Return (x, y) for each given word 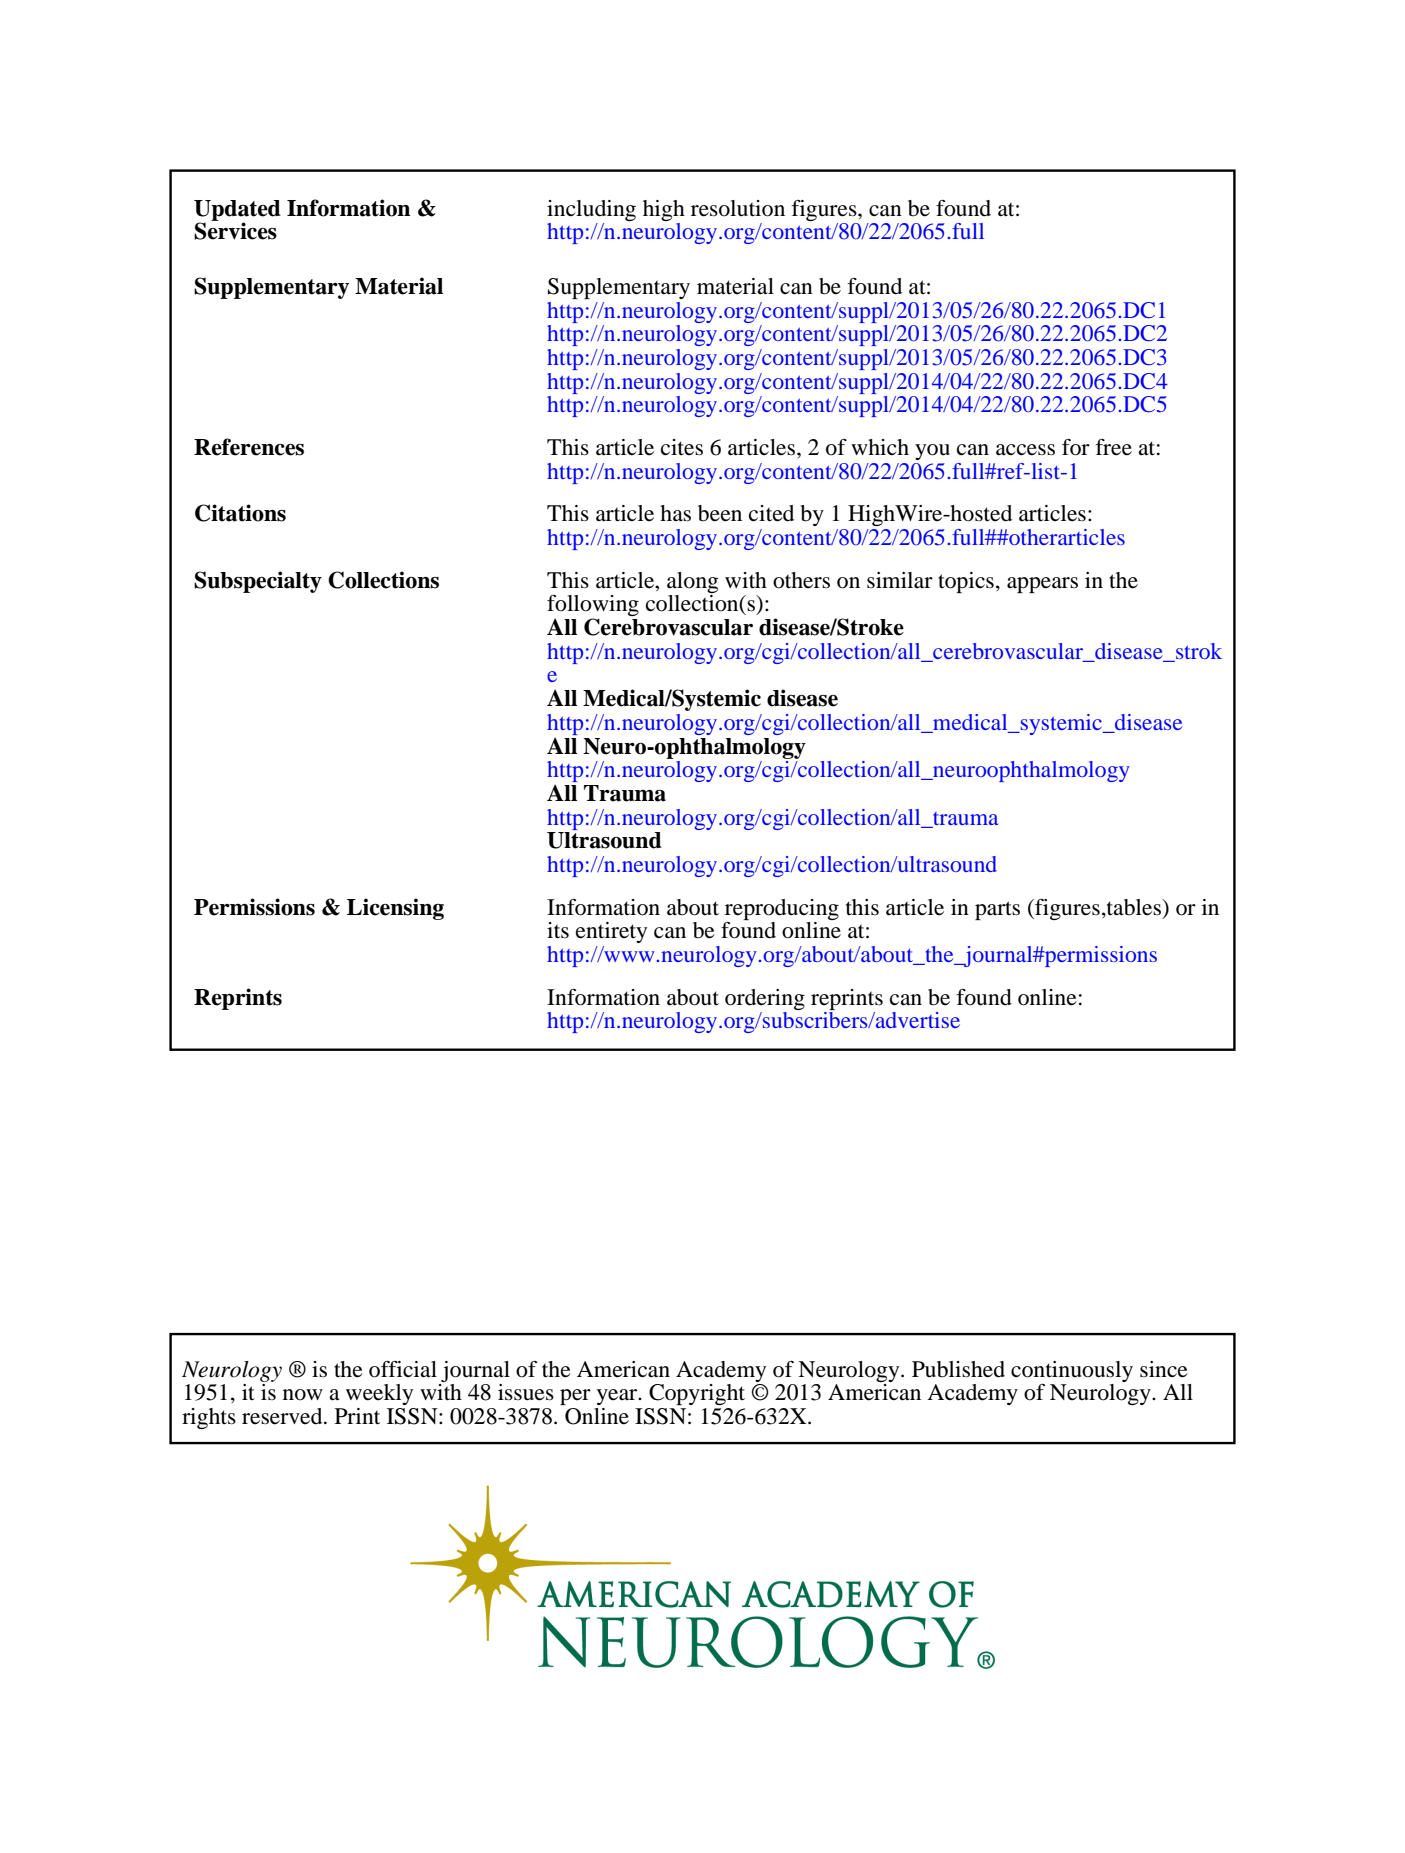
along (693, 582)
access (1025, 450)
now (303, 1395)
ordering (765, 999)
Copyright (697, 1394)
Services (235, 230)
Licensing (395, 909)
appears (1042, 585)
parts (997, 910)
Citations (240, 513)
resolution (738, 208)
